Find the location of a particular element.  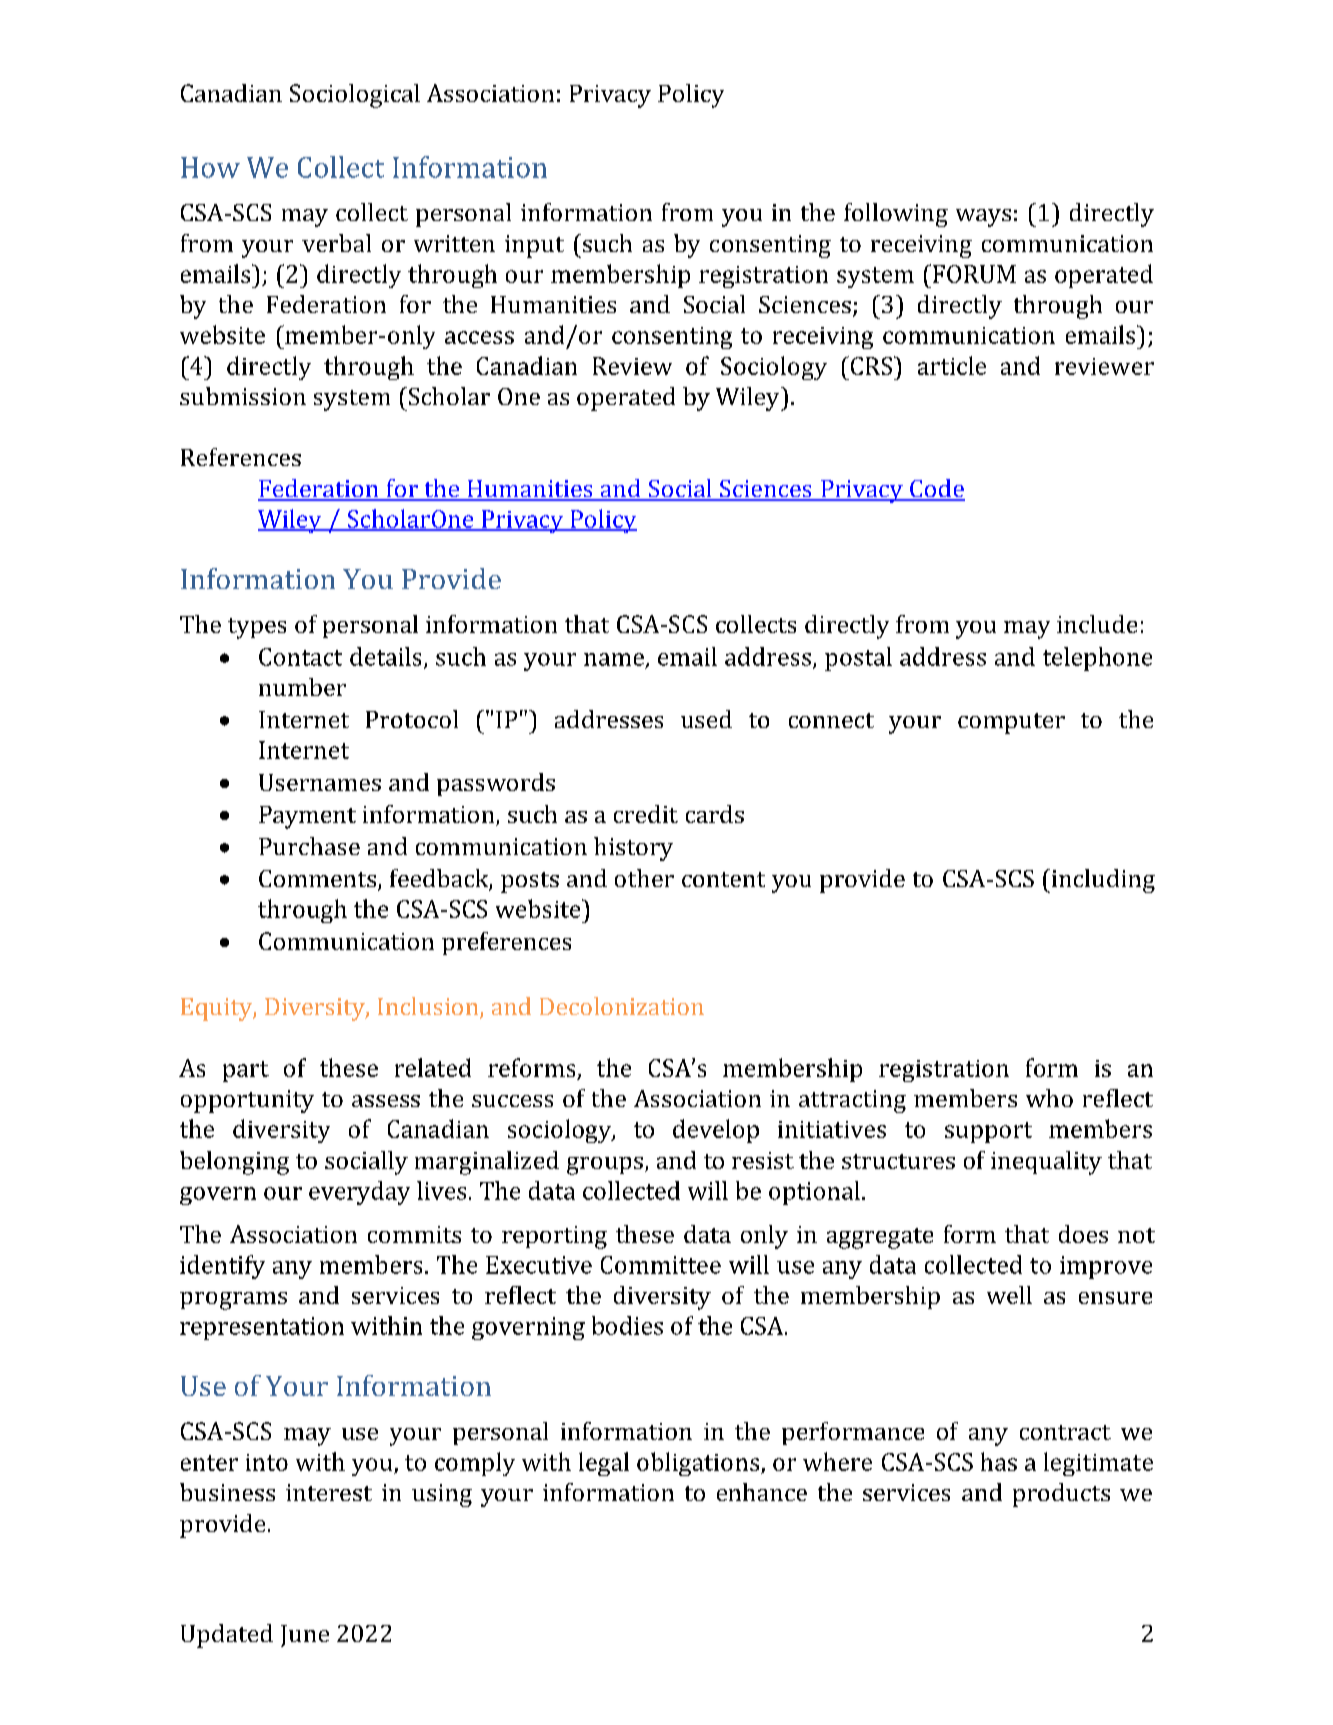

June is located at coordinates (305, 1636).
